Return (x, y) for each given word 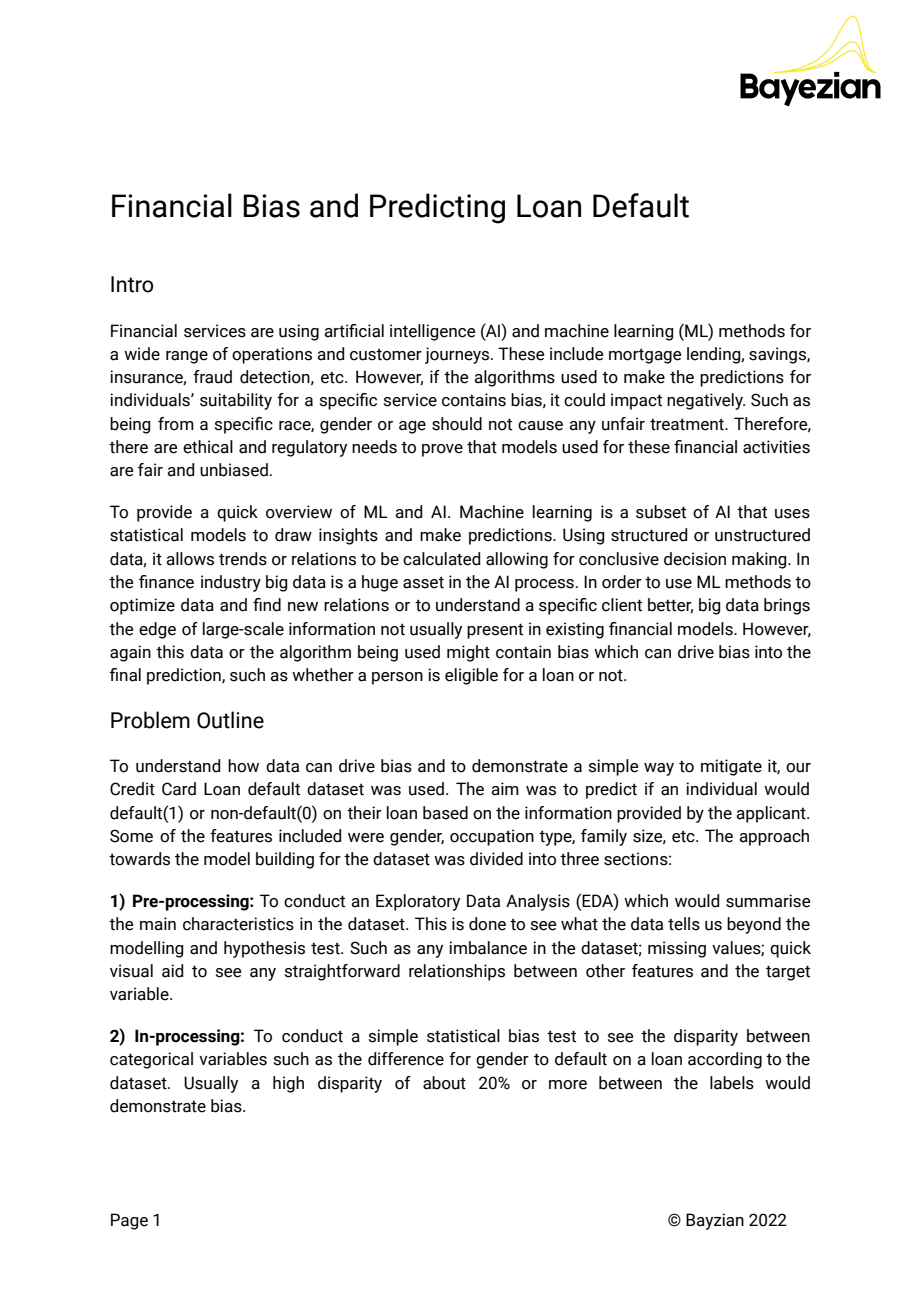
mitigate (731, 767)
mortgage (645, 356)
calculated (441, 559)
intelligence (433, 332)
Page (129, 1221)
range (187, 357)
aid (172, 971)
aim (505, 789)
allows (190, 559)
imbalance (488, 948)
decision (695, 559)
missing (677, 949)
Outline (230, 720)
